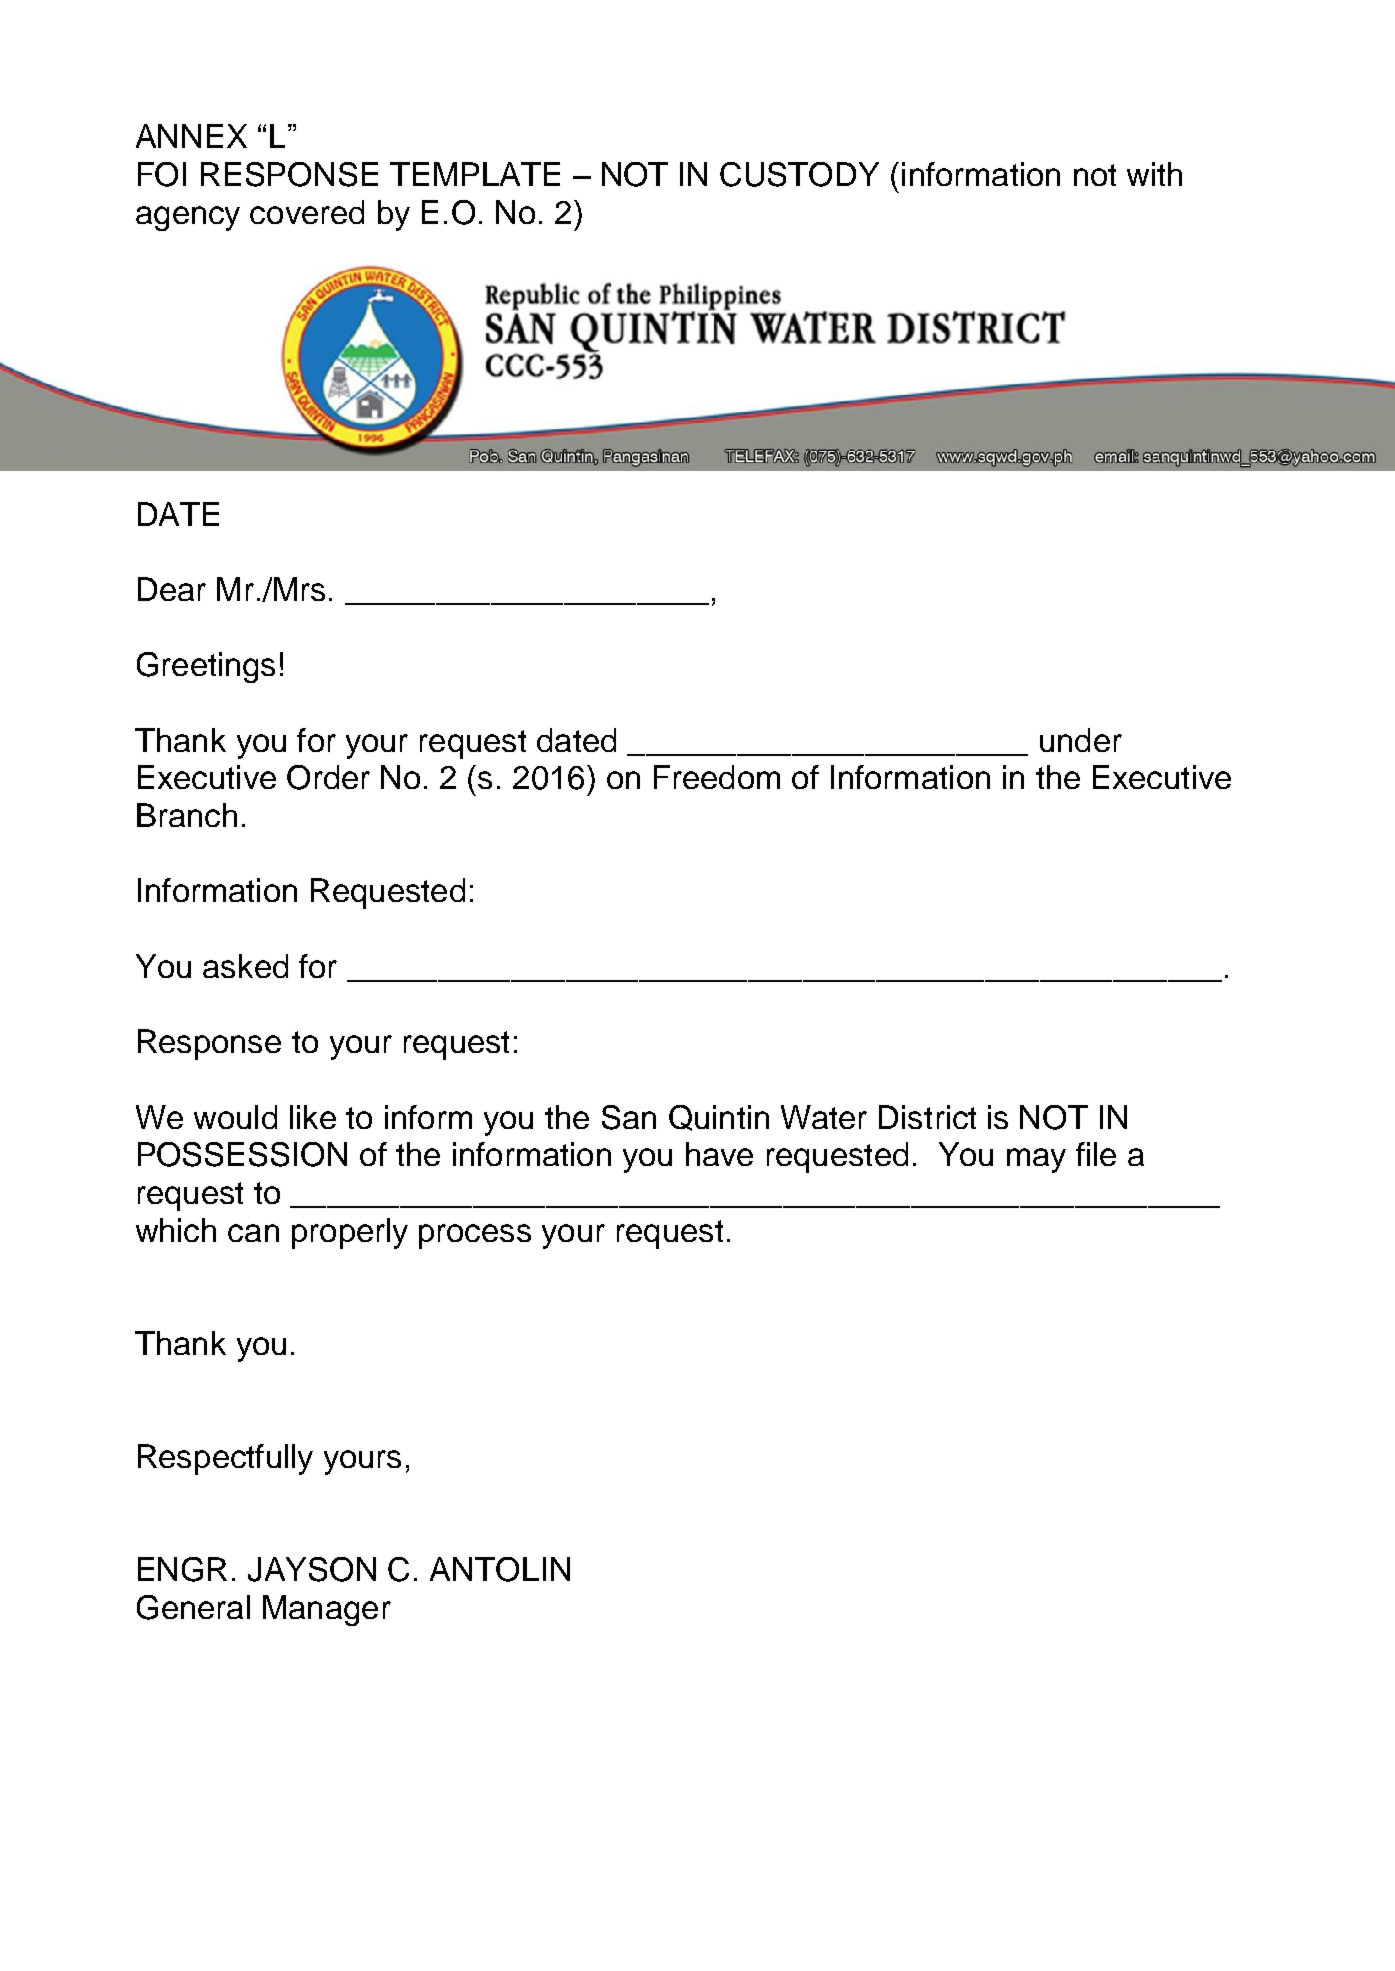  What do you see at coordinates (1154, 174) in the screenshot?
I see `with` at bounding box center [1154, 174].
